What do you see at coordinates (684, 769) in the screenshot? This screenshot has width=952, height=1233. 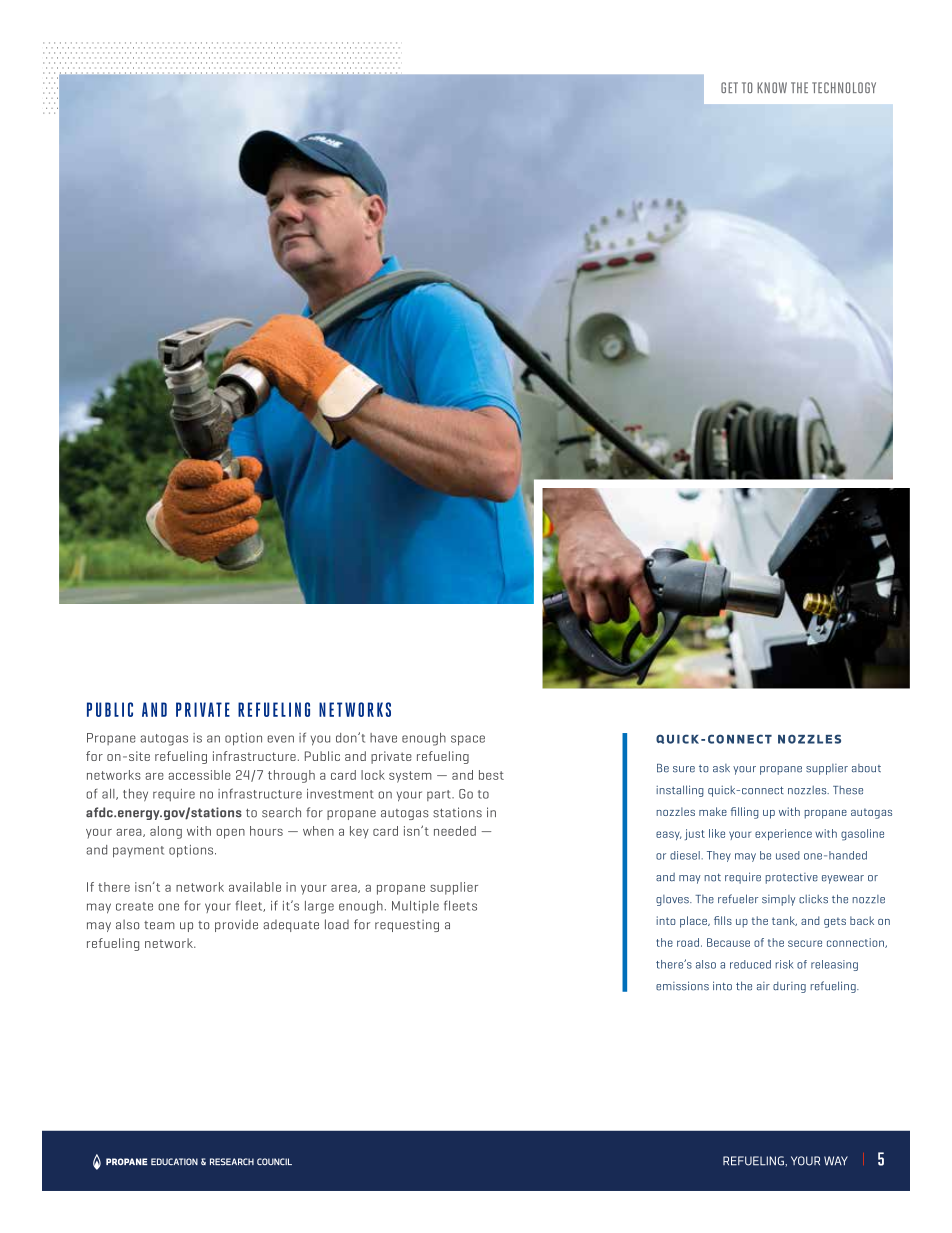 I see `sure` at bounding box center [684, 769].
